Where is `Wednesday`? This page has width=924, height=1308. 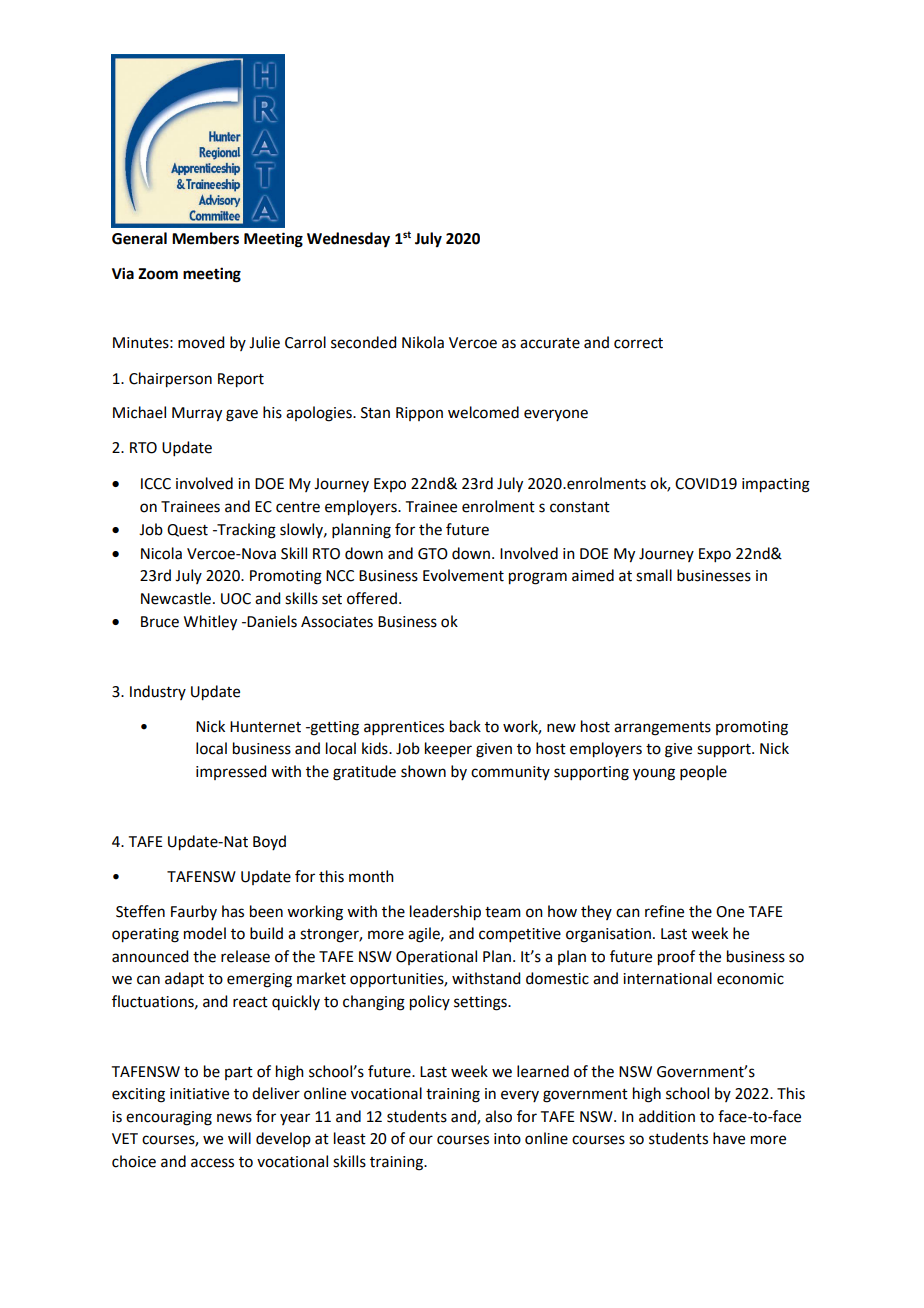
Wednesday is located at coordinates (348, 240).
